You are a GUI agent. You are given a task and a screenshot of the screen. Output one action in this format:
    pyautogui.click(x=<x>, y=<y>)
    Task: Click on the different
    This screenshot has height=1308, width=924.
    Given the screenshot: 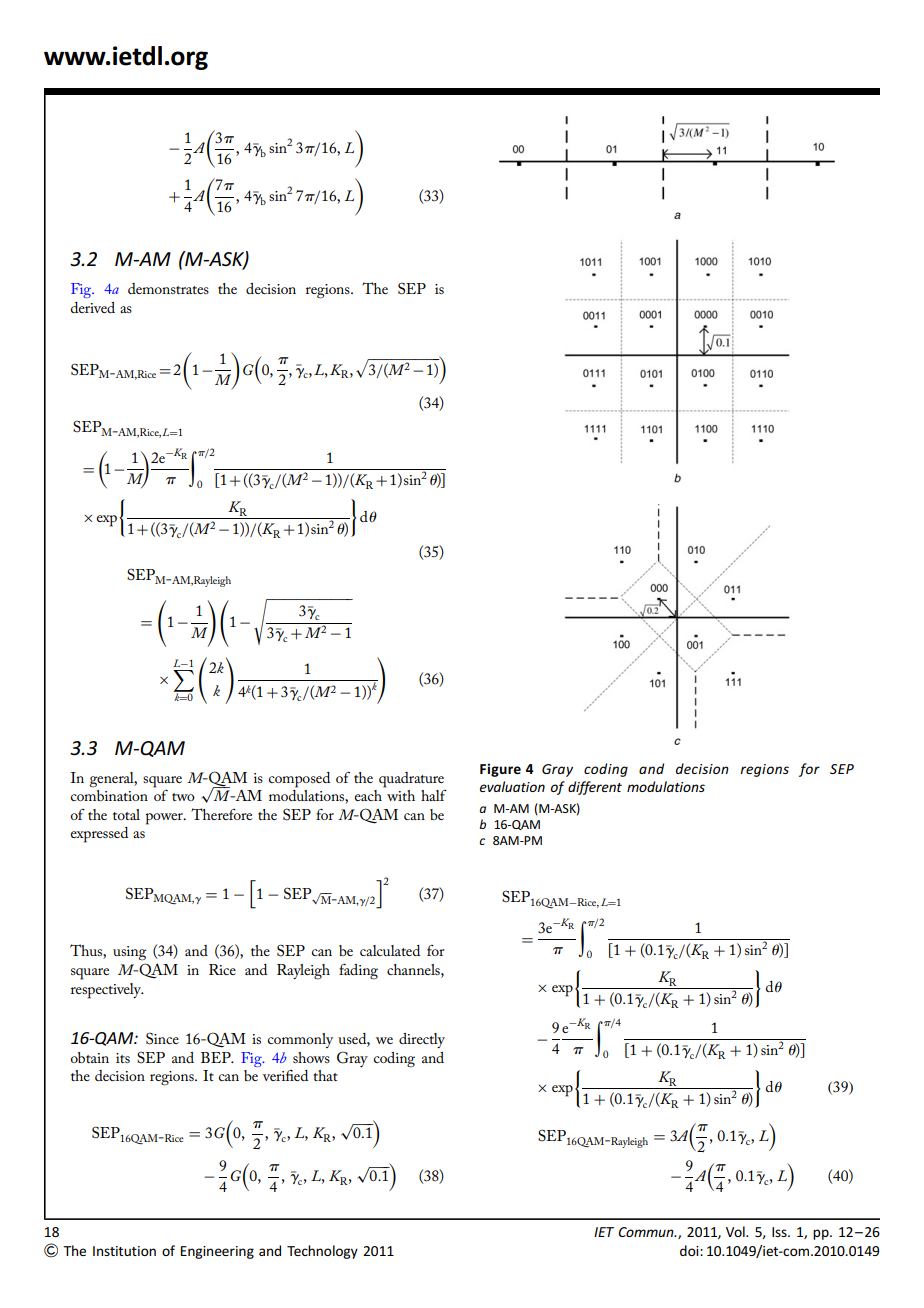 What is the action you would take?
    pyautogui.click(x=595, y=788)
